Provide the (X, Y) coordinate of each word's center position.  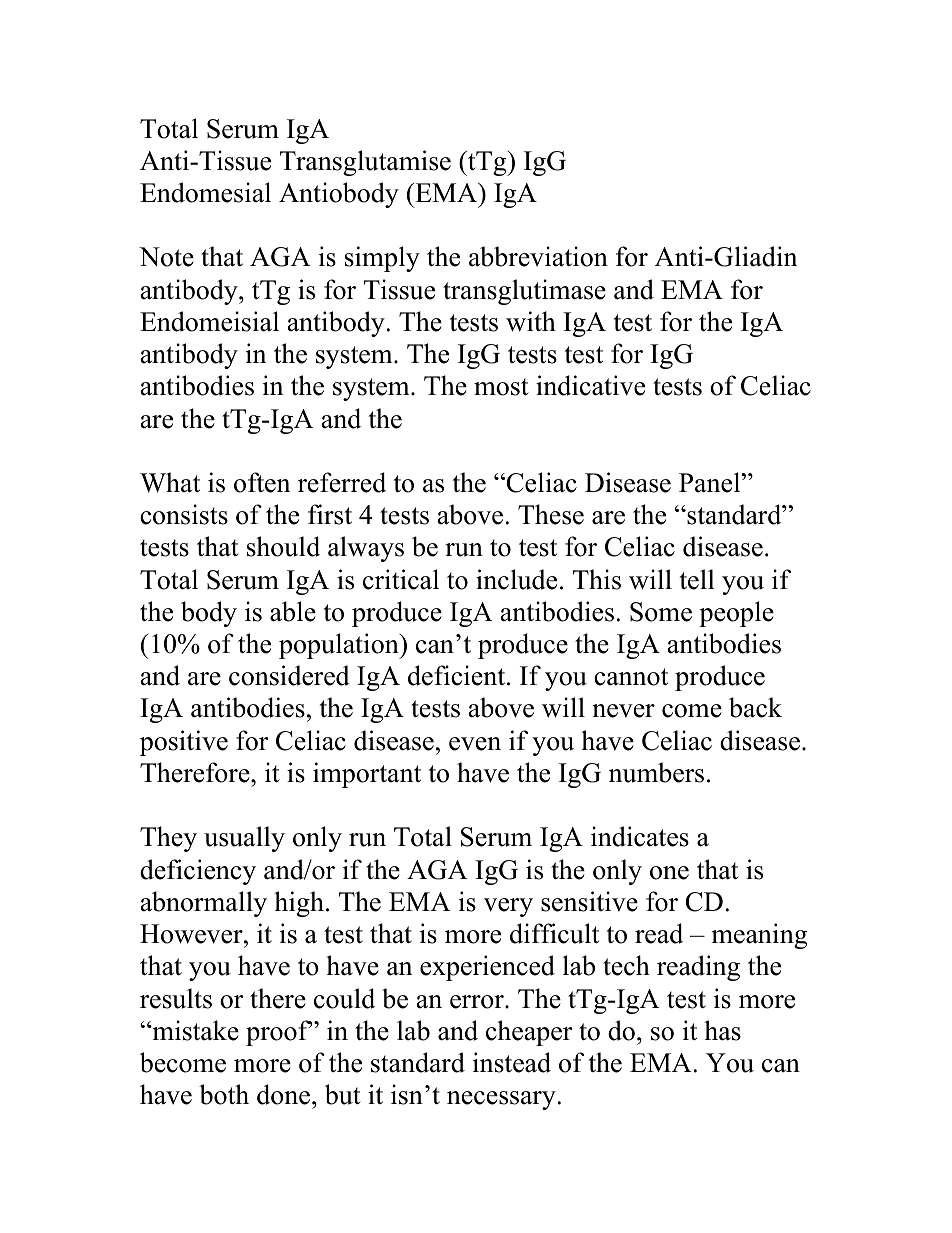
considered (289, 675)
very (508, 907)
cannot (631, 677)
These (551, 514)
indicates (640, 836)
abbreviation (538, 256)
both (224, 1094)
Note (166, 257)
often (262, 482)
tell (697, 579)
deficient (458, 675)
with (531, 321)
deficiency (198, 872)
